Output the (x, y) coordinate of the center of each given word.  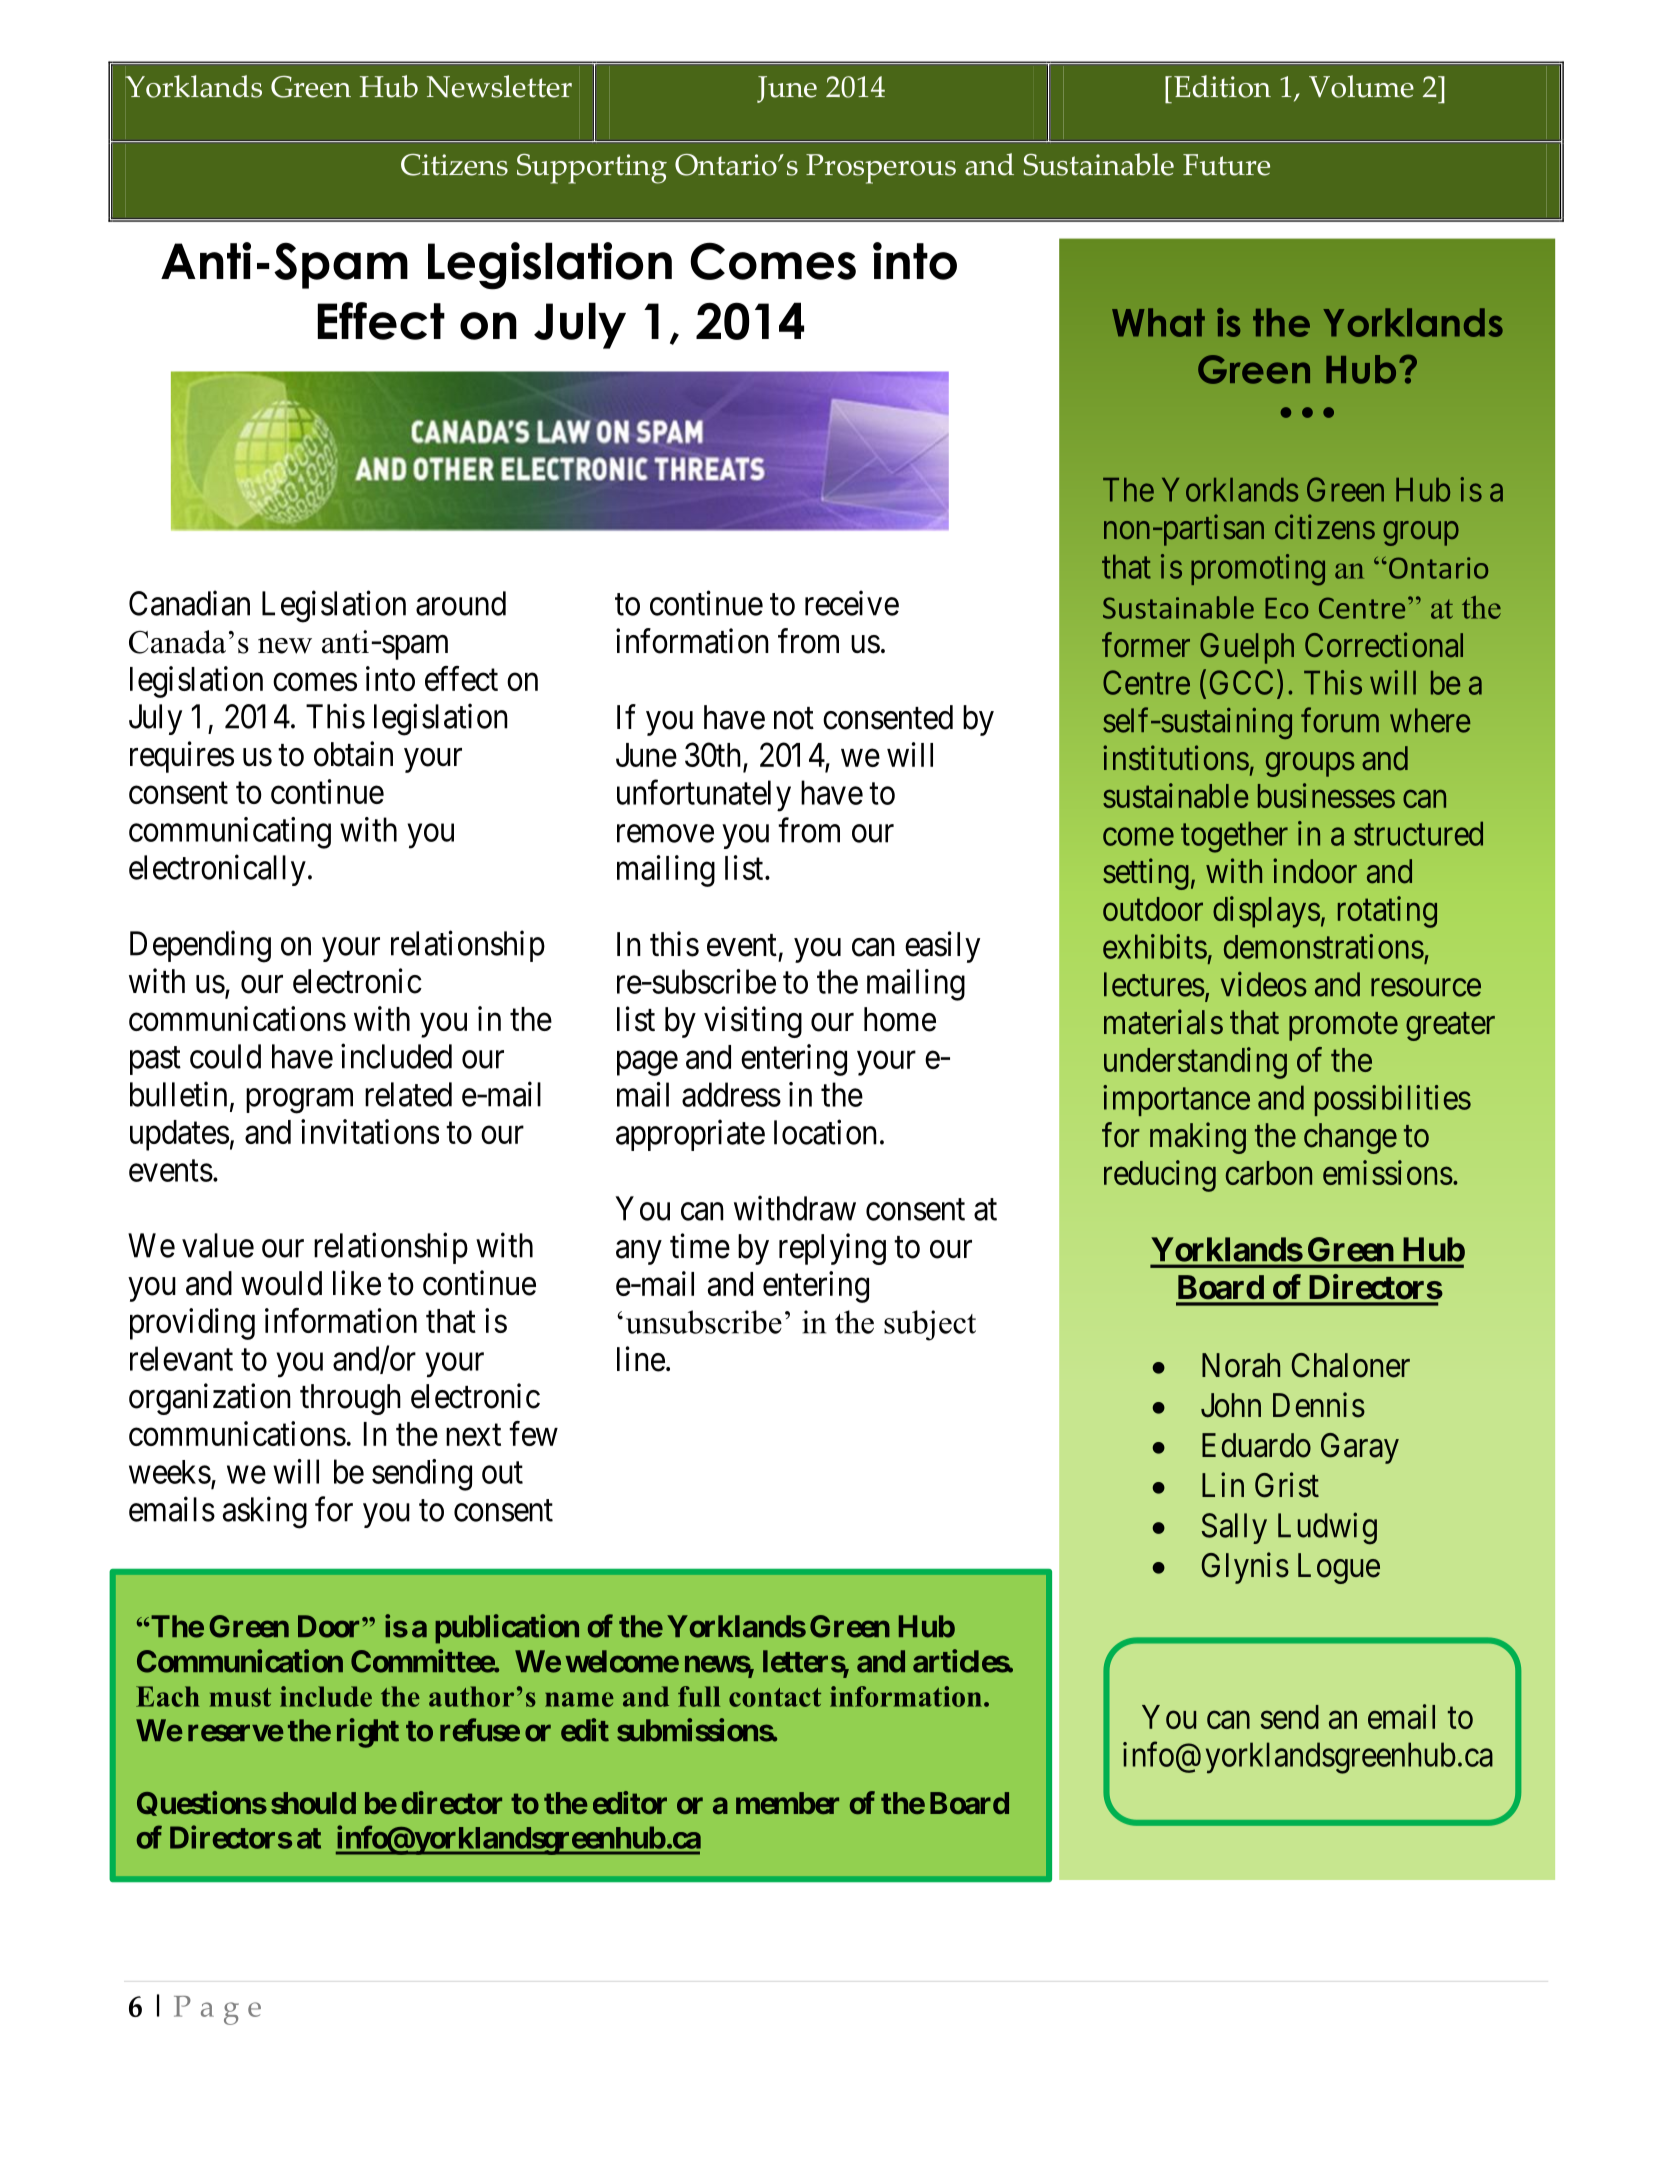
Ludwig (1327, 1529)
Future (1226, 165)
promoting (1258, 570)
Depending (200, 946)
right (368, 1733)
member (787, 1803)
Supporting (592, 169)
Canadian (189, 603)
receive (852, 603)
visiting (753, 1022)
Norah (1241, 1365)
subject (930, 1325)
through (350, 1399)
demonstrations (1324, 946)
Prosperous (881, 169)
